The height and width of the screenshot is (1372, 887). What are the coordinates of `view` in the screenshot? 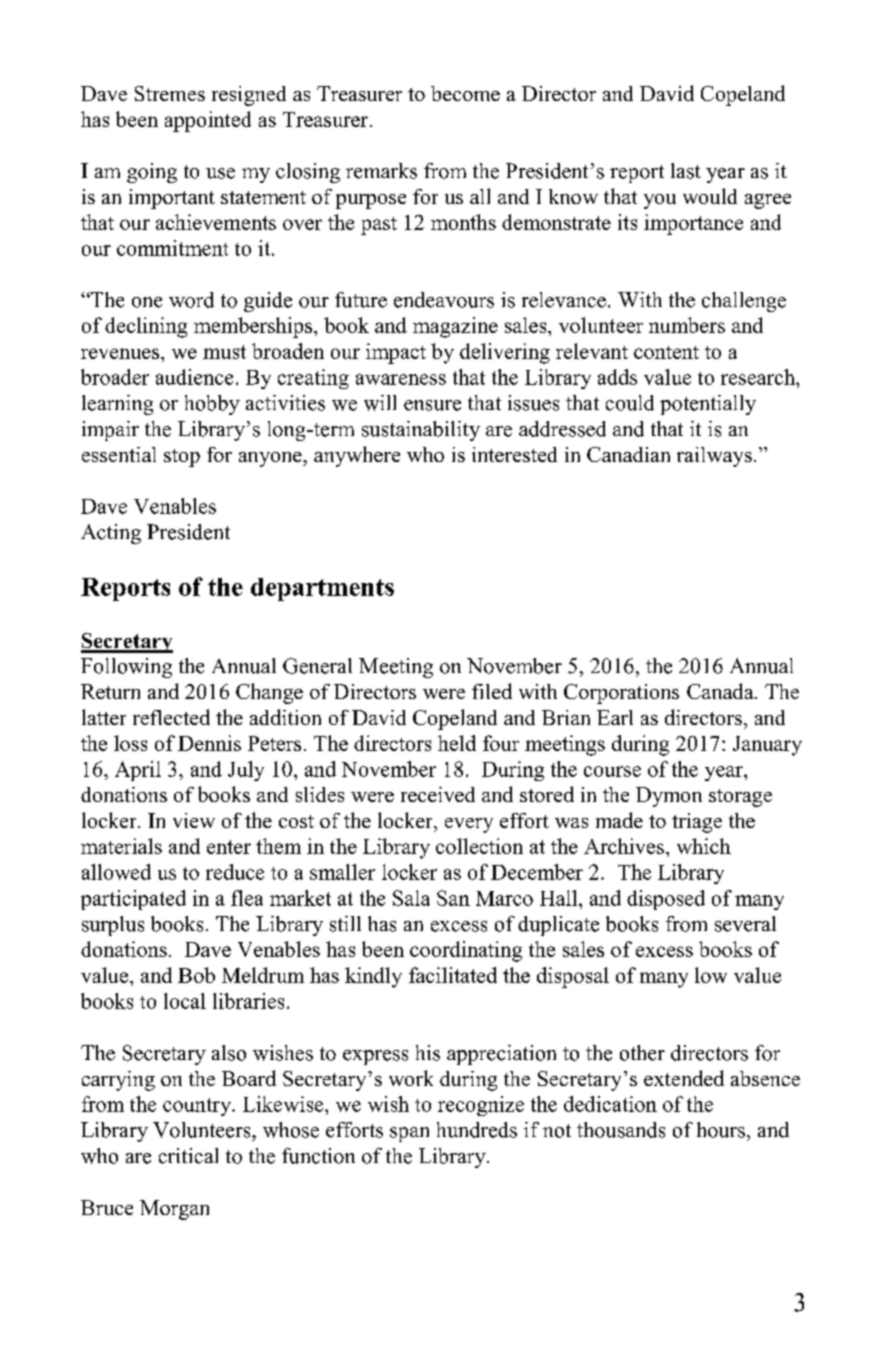 It's located at (194, 820).
